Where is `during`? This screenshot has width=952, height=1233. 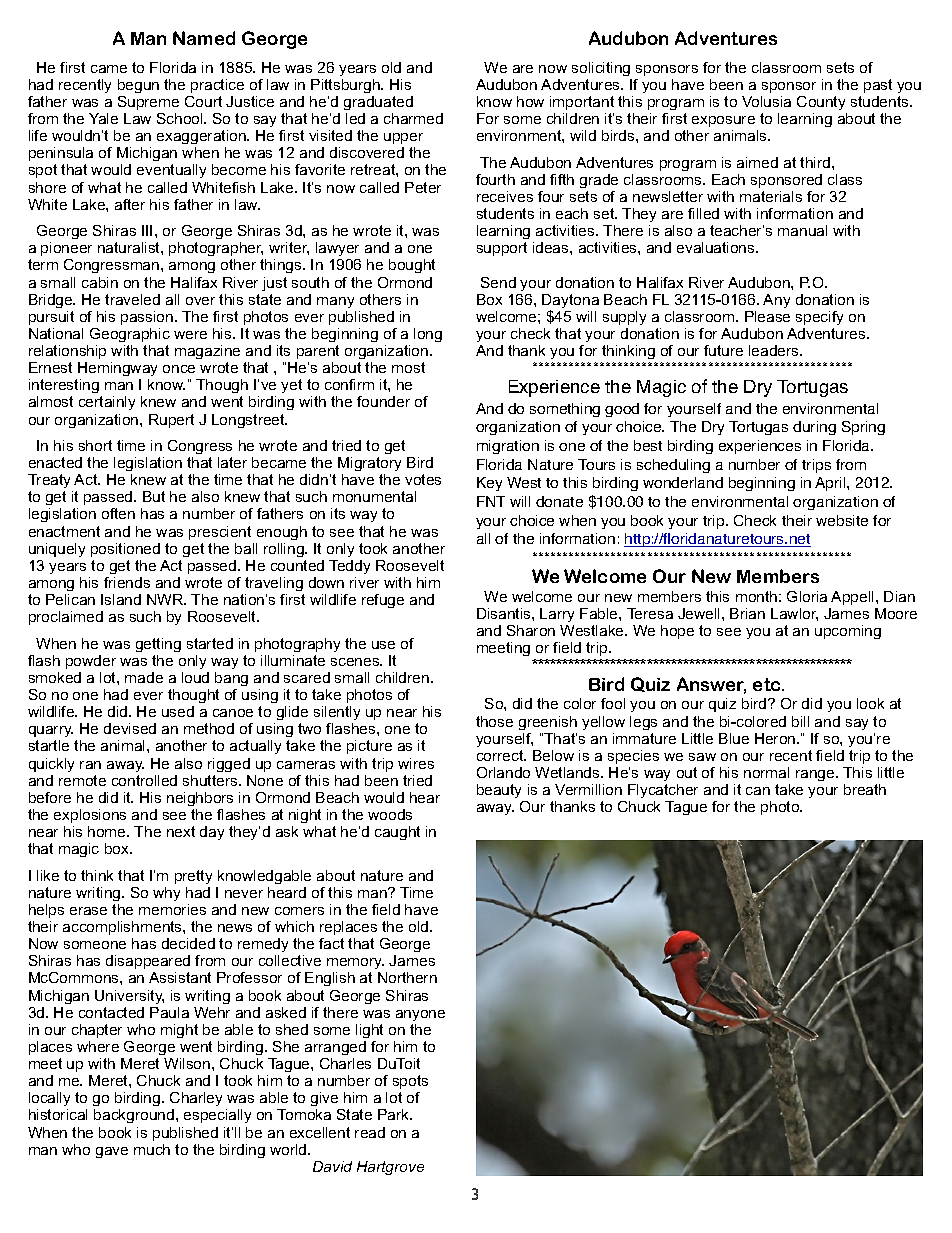 during is located at coordinates (814, 428).
